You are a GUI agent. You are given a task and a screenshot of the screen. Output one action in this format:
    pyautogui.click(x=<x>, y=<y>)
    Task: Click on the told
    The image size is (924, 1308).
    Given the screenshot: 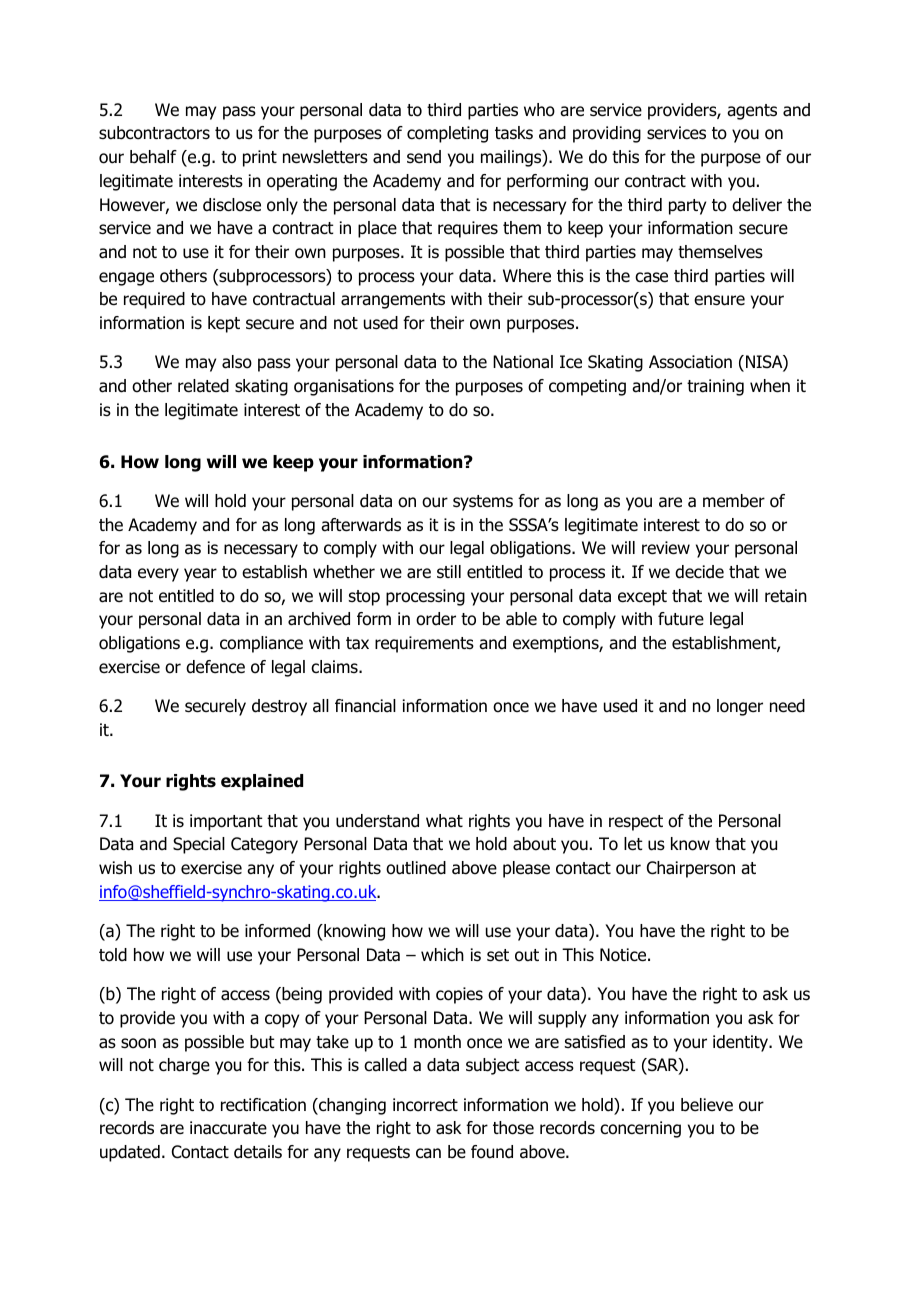 What is the action you would take?
    pyautogui.click(x=113, y=955)
